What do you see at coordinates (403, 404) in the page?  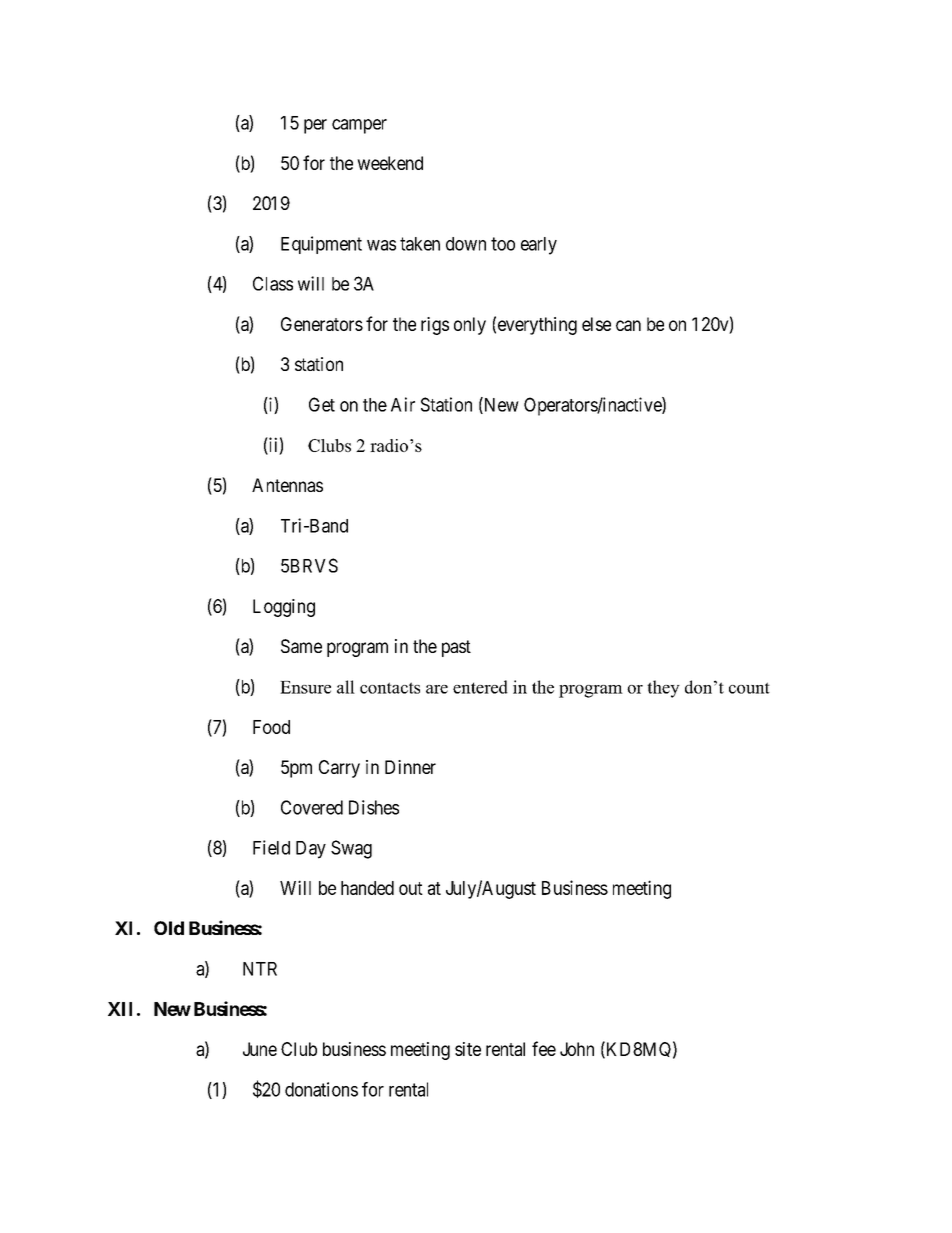 I see `Air` at bounding box center [403, 404].
